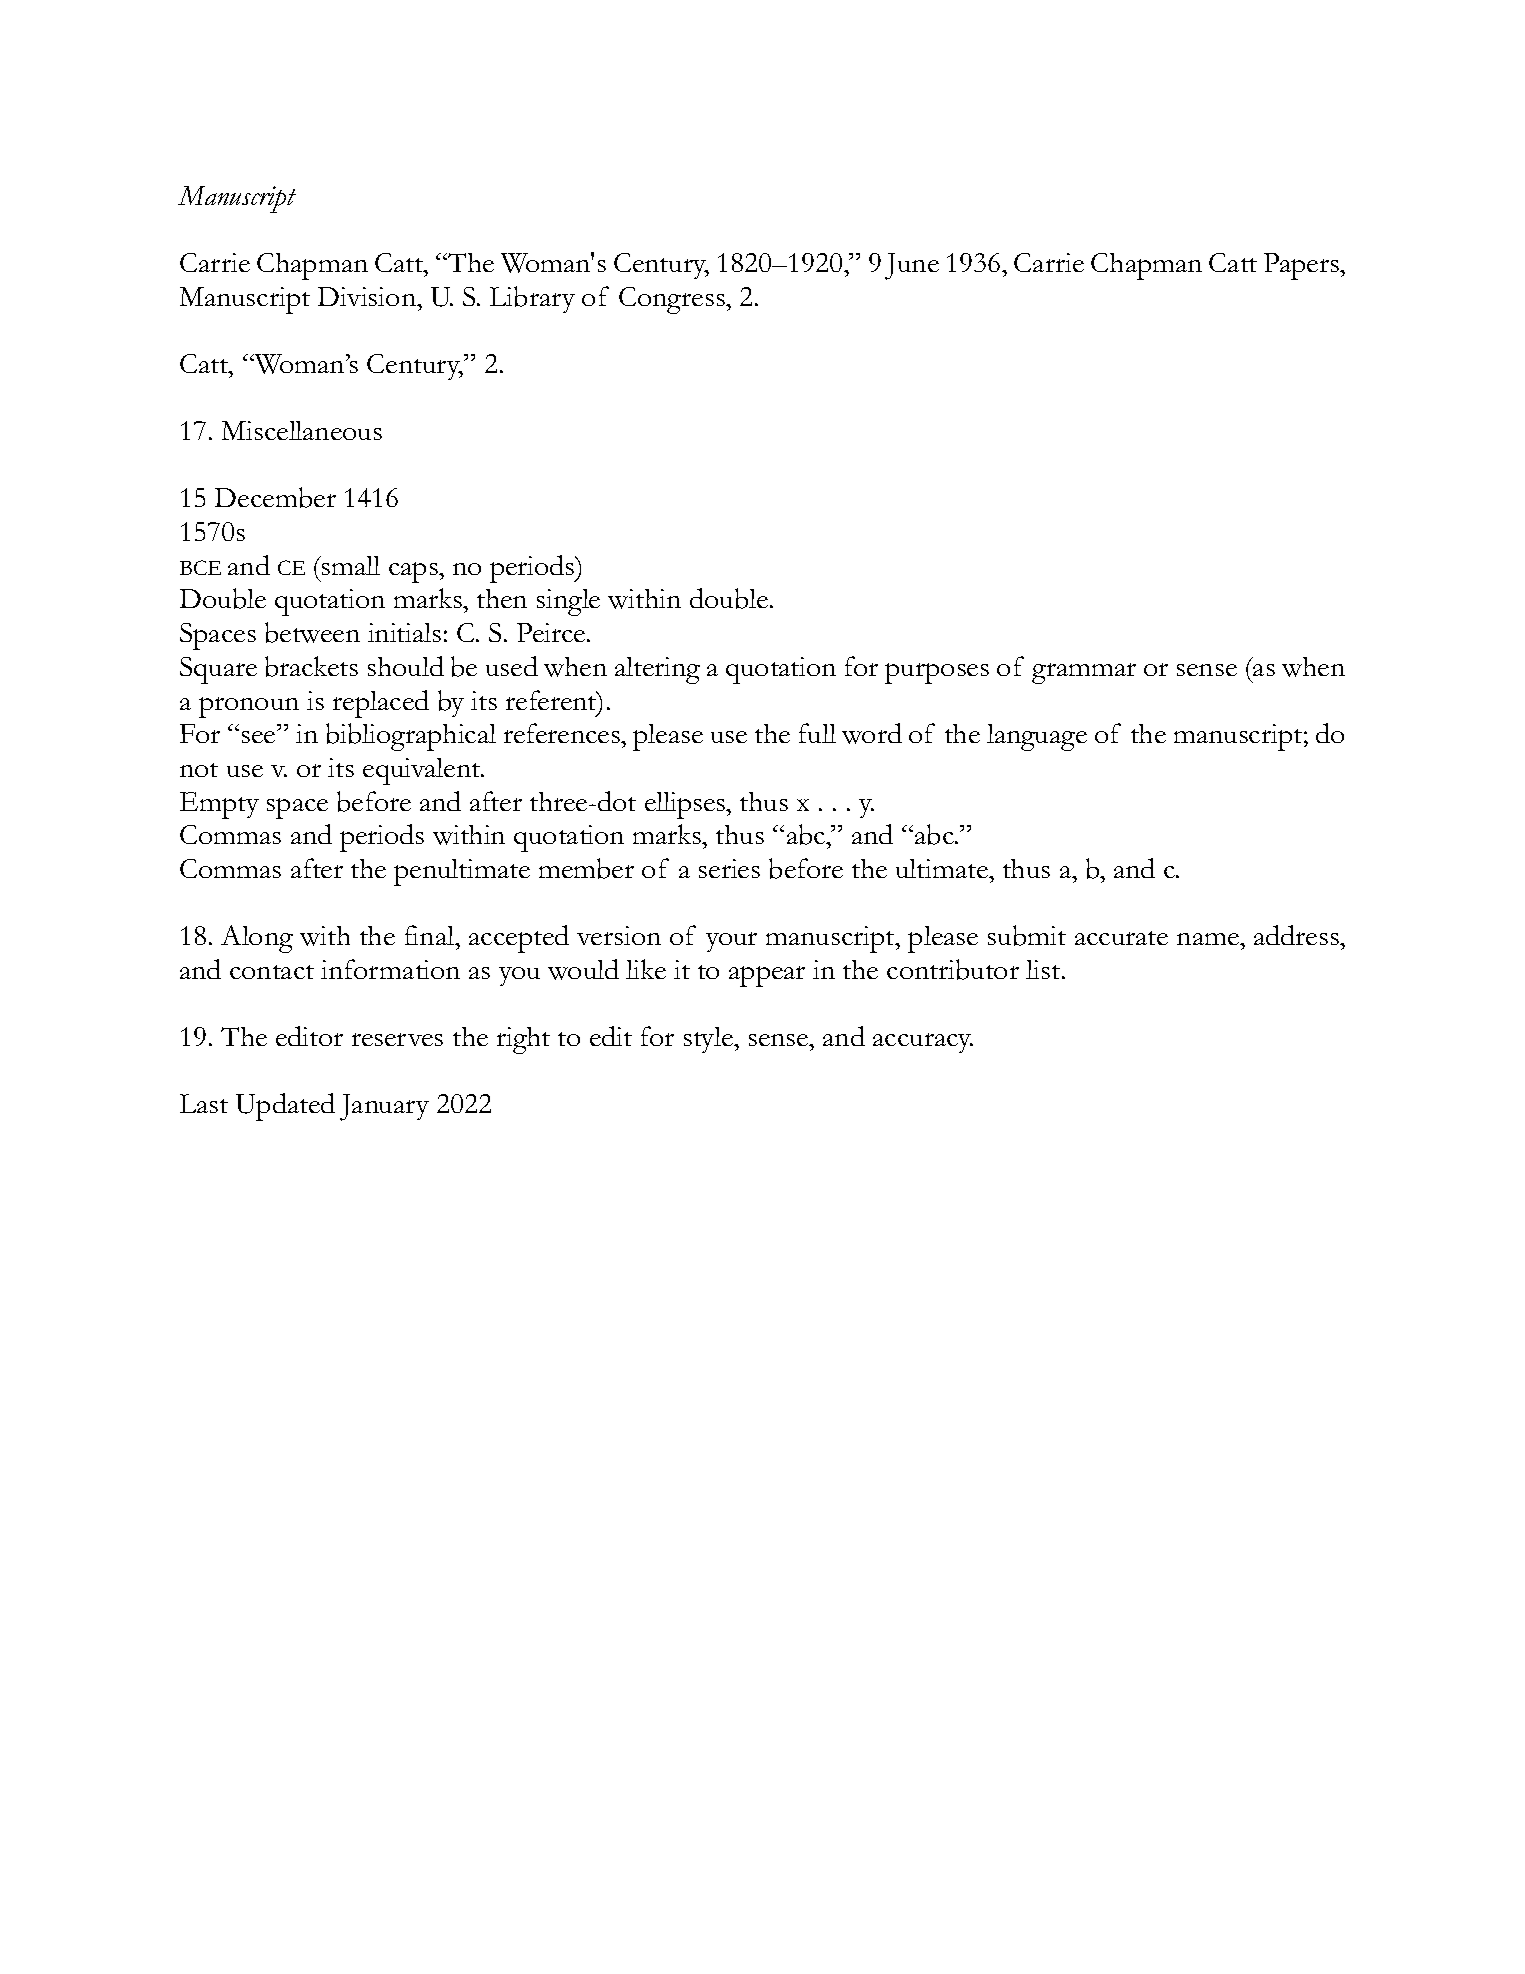  Describe the element at coordinates (219, 805) in the image. I see `Empty` at that location.
